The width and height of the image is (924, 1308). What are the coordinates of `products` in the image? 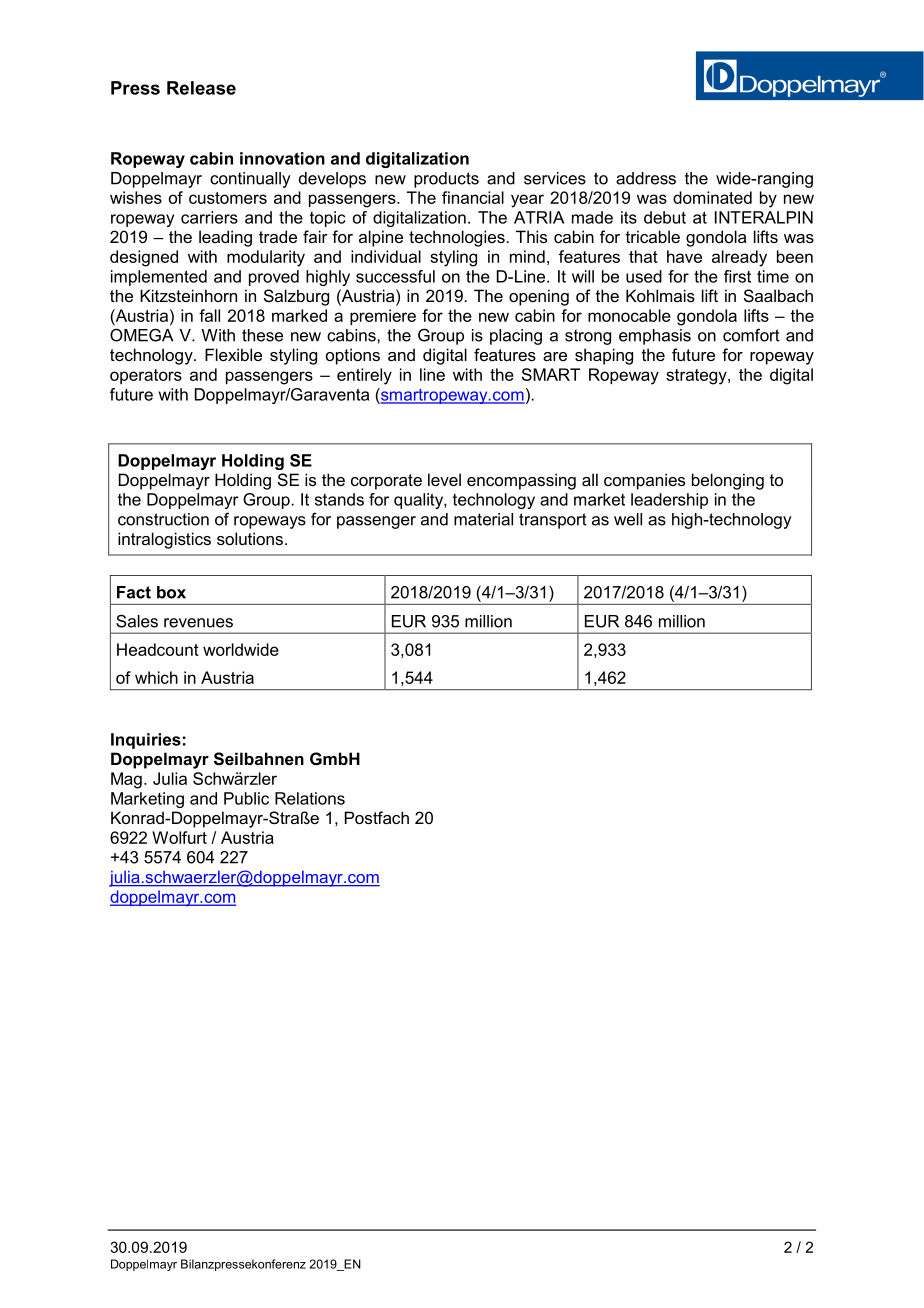 It's located at (446, 180).
